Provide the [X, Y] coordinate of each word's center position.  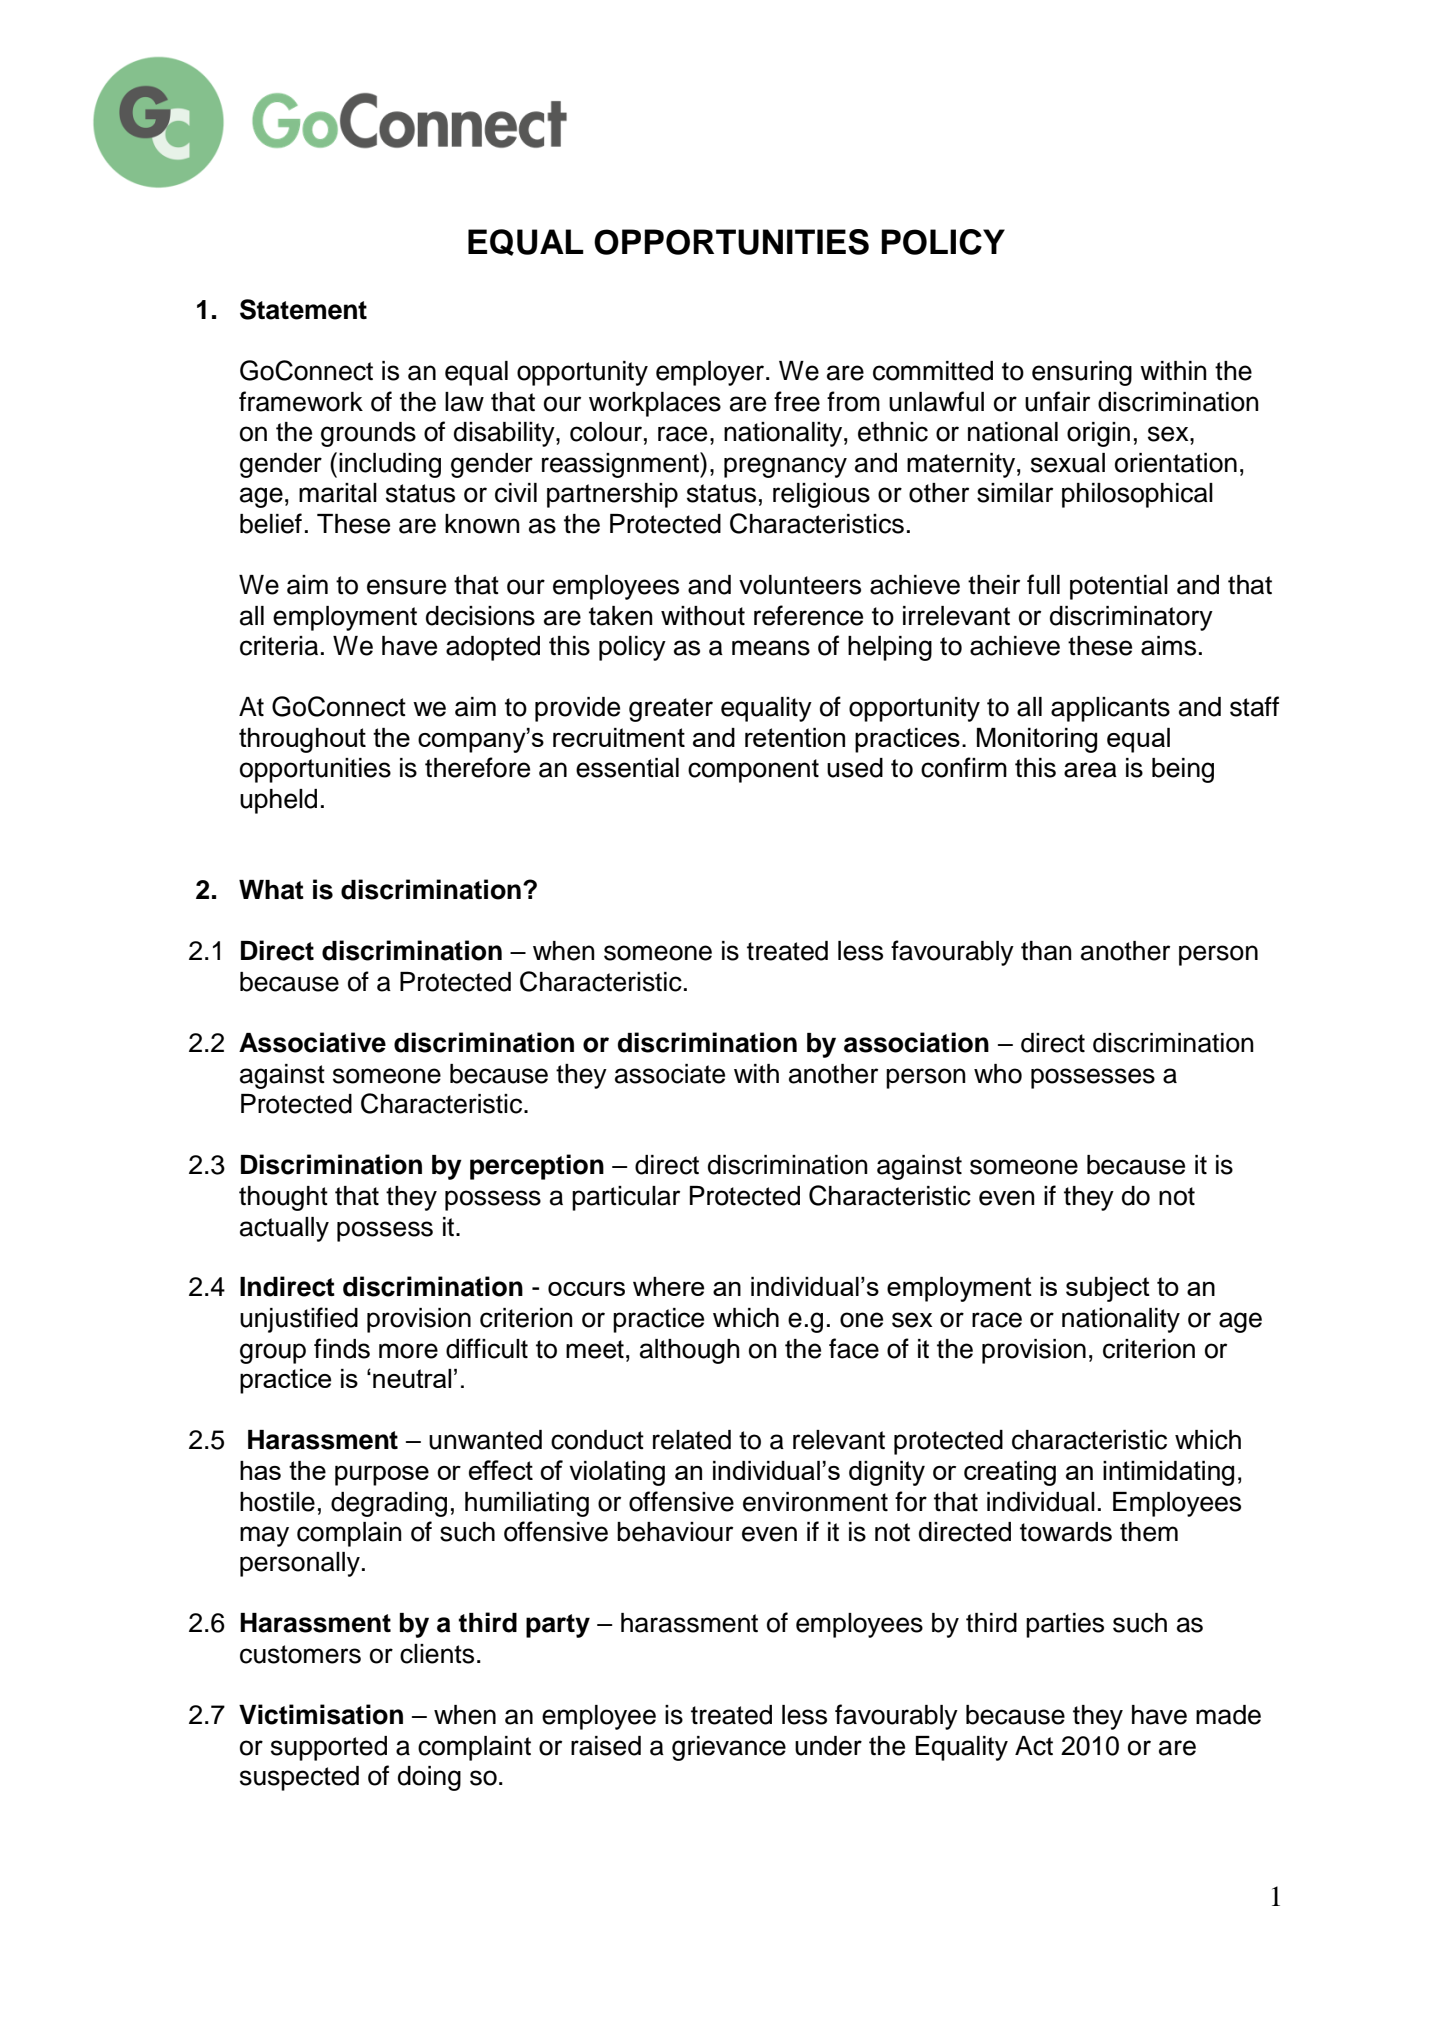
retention [795, 737]
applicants [1110, 709]
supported [329, 1748]
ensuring [1082, 373]
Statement [303, 309]
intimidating [1168, 1473]
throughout [302, 740]
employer [711, 373]
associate [670, 1074]
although [690, 1351]
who [998, 1074]
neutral [412, 1378]
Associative [312, 1042]
